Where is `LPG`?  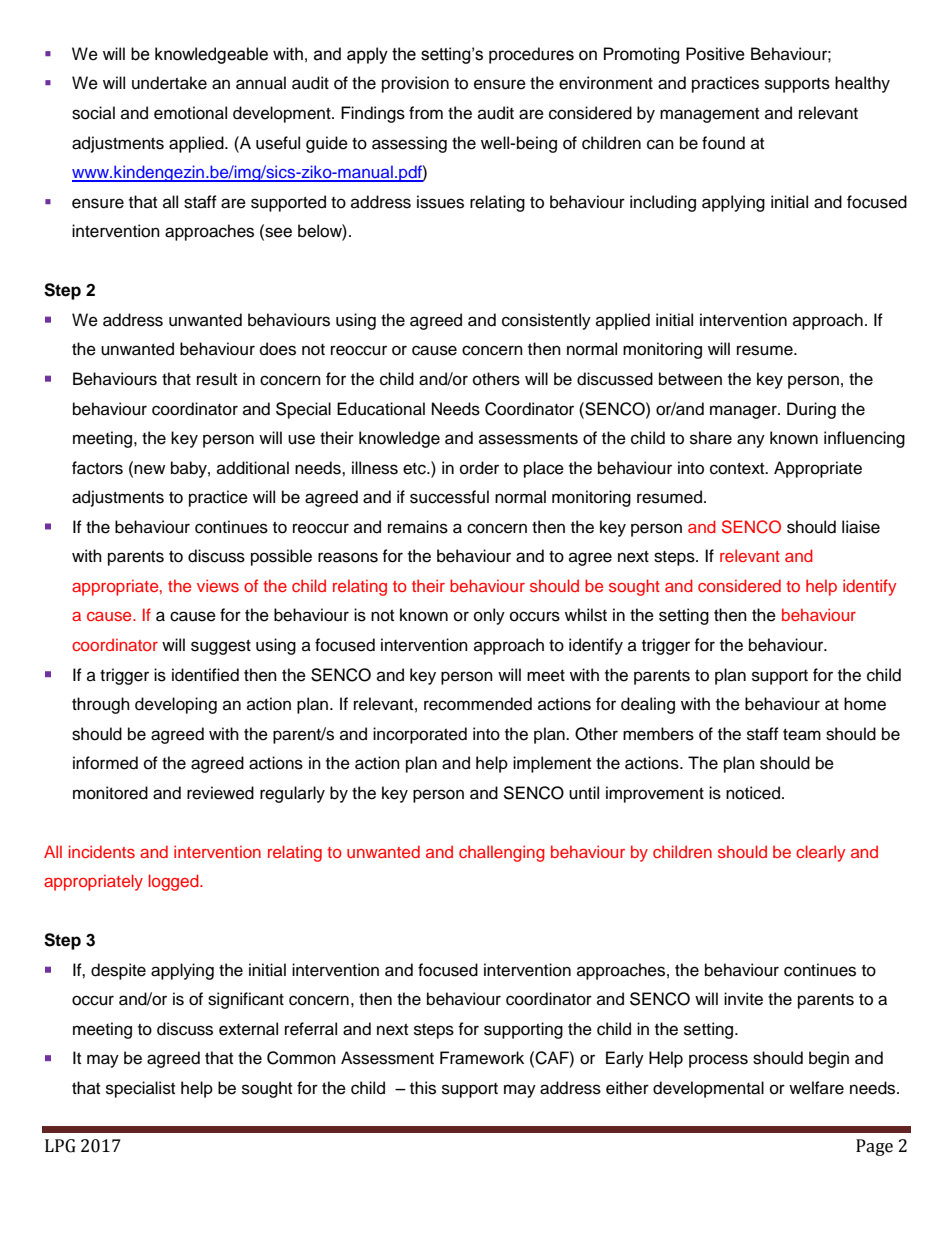 LPG is located at coordinates (60, 1146).
